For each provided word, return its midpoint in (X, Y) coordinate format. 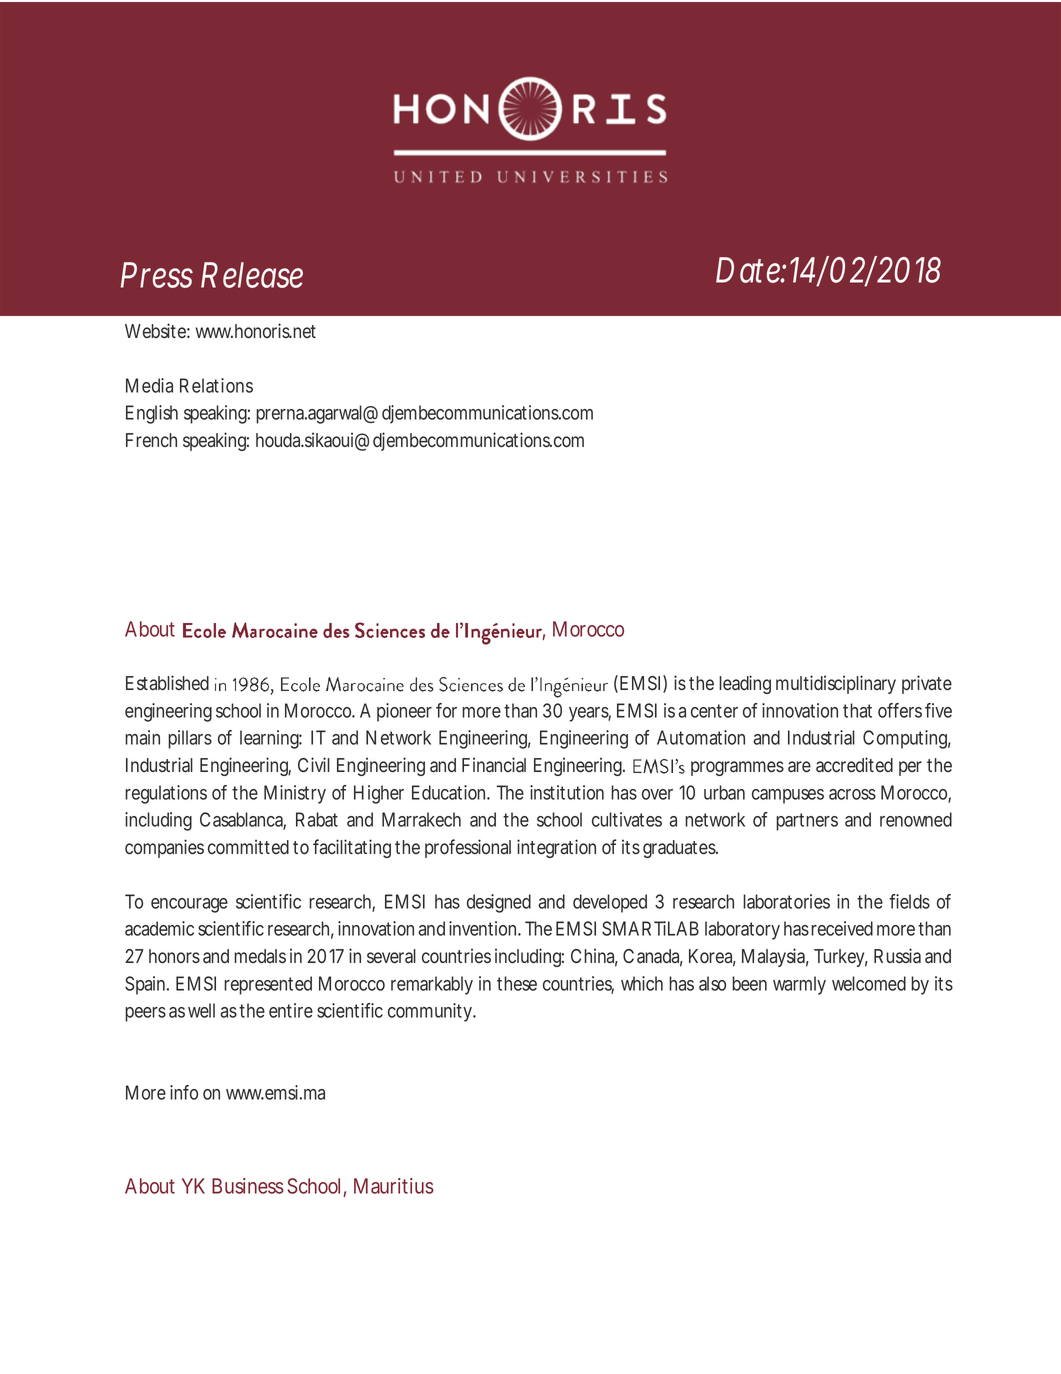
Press (157, 275)
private (927, 684)
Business (248, 1186)
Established (167, 682)
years (590, 714)
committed (248, 847)
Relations (216, 385)
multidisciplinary (836, 684)
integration (556, 848)
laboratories (786, 901)
